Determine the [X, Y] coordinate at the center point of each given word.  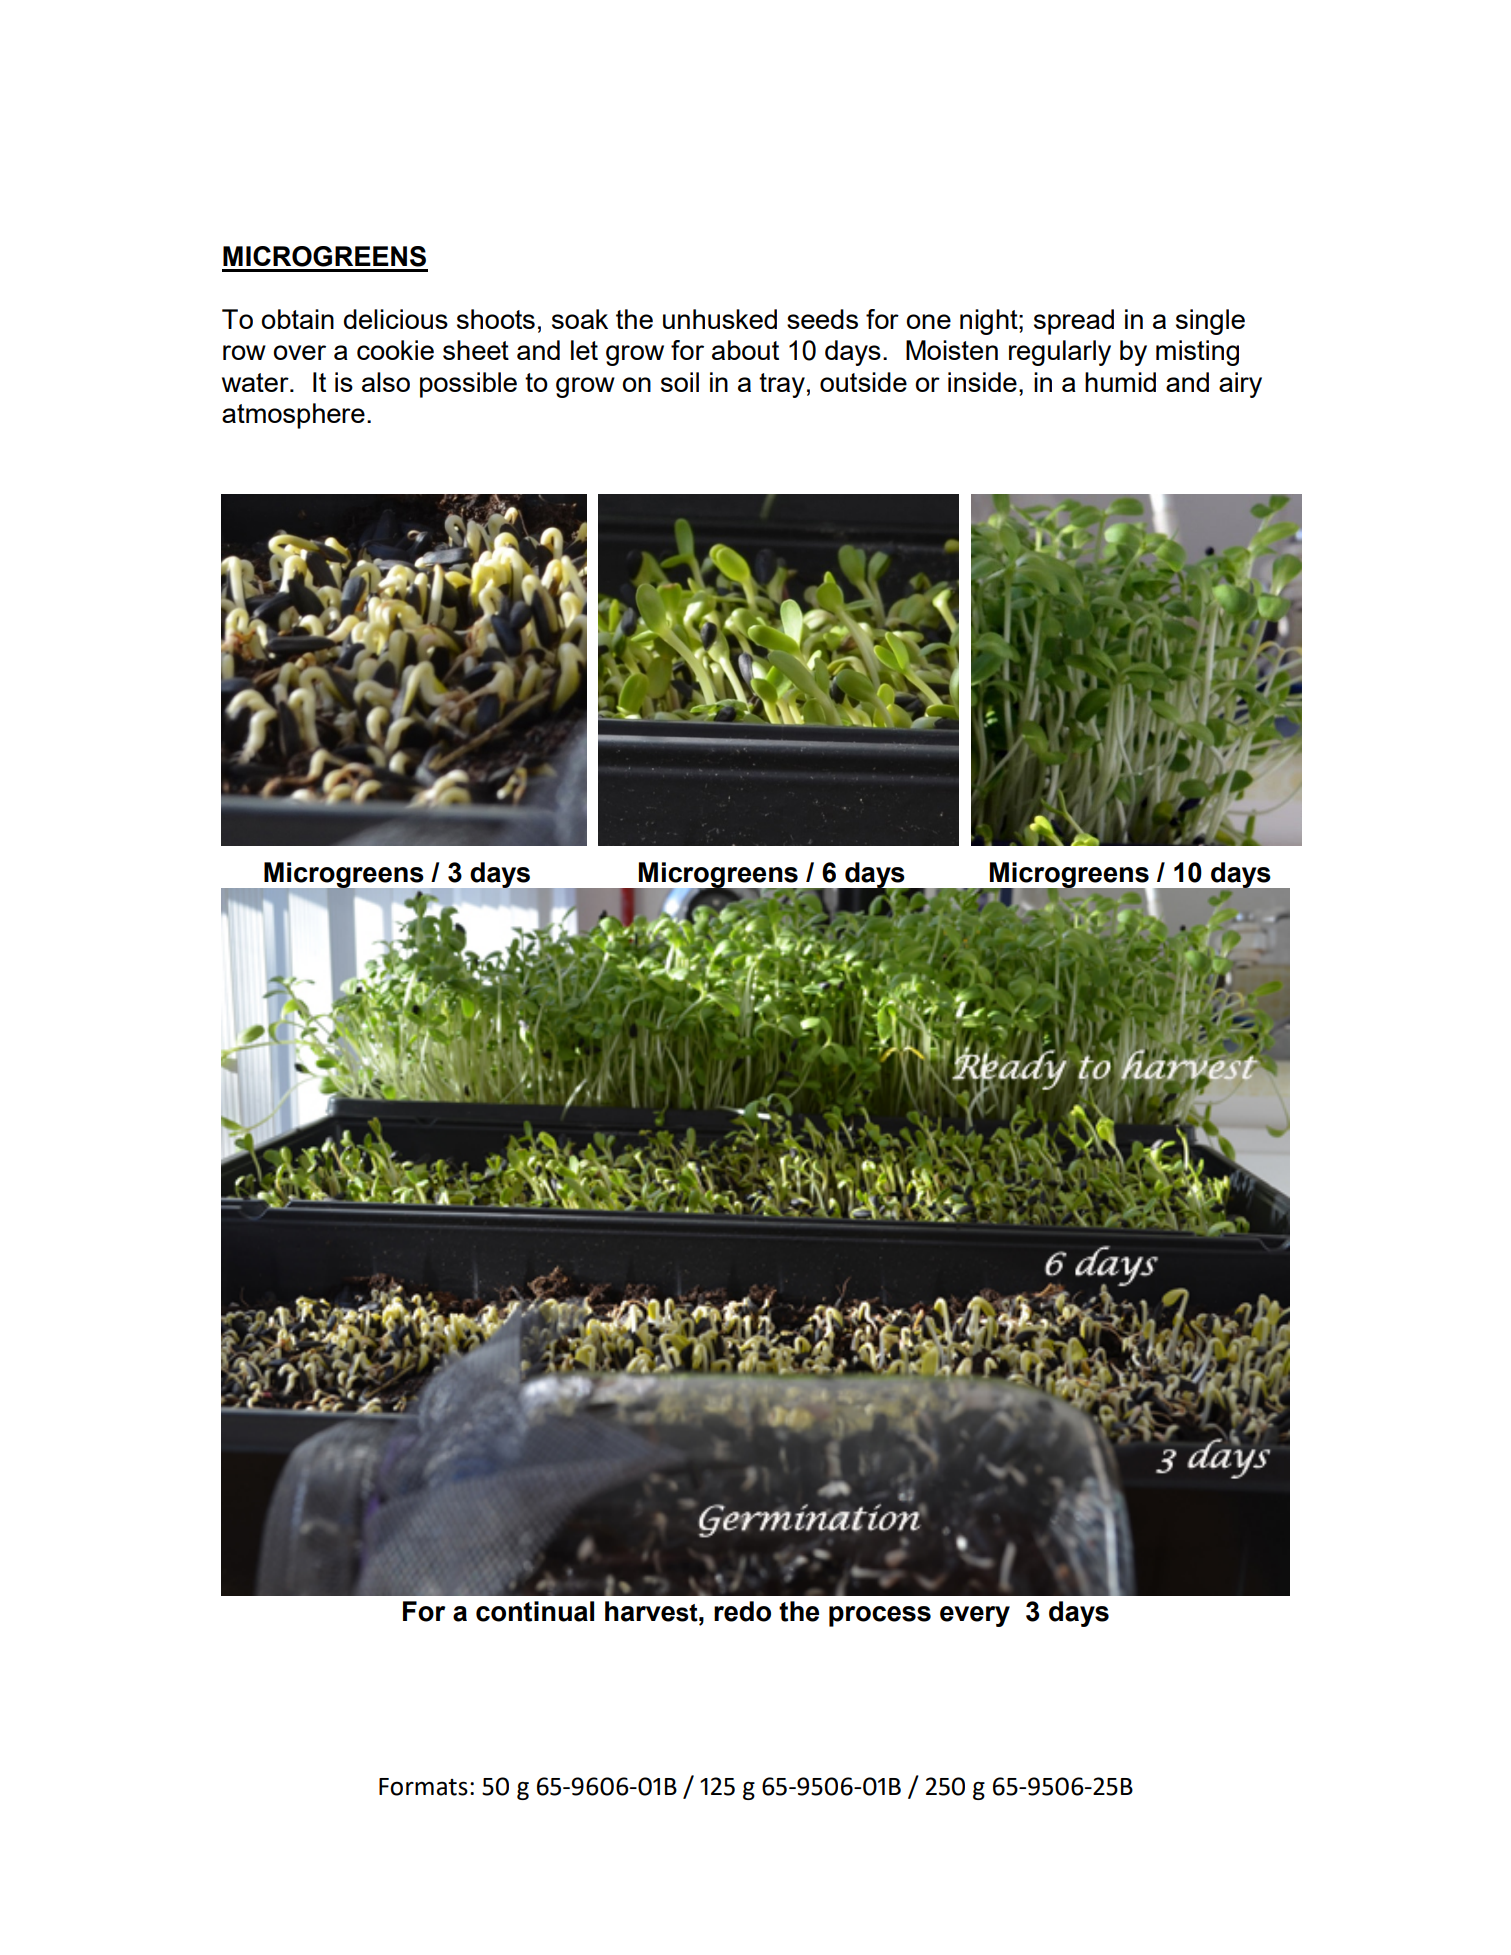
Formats [423, 1787]
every [975, 1616]
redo [742, 1611]
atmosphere [293, 416]
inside [982, 382]
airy [1240, 385]
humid [1120, 382]
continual [535, 1611]
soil [680, 382]
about [745, 350]
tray [782, 385]
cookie [395, 350]
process [880, 1616]
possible [468, 385]
